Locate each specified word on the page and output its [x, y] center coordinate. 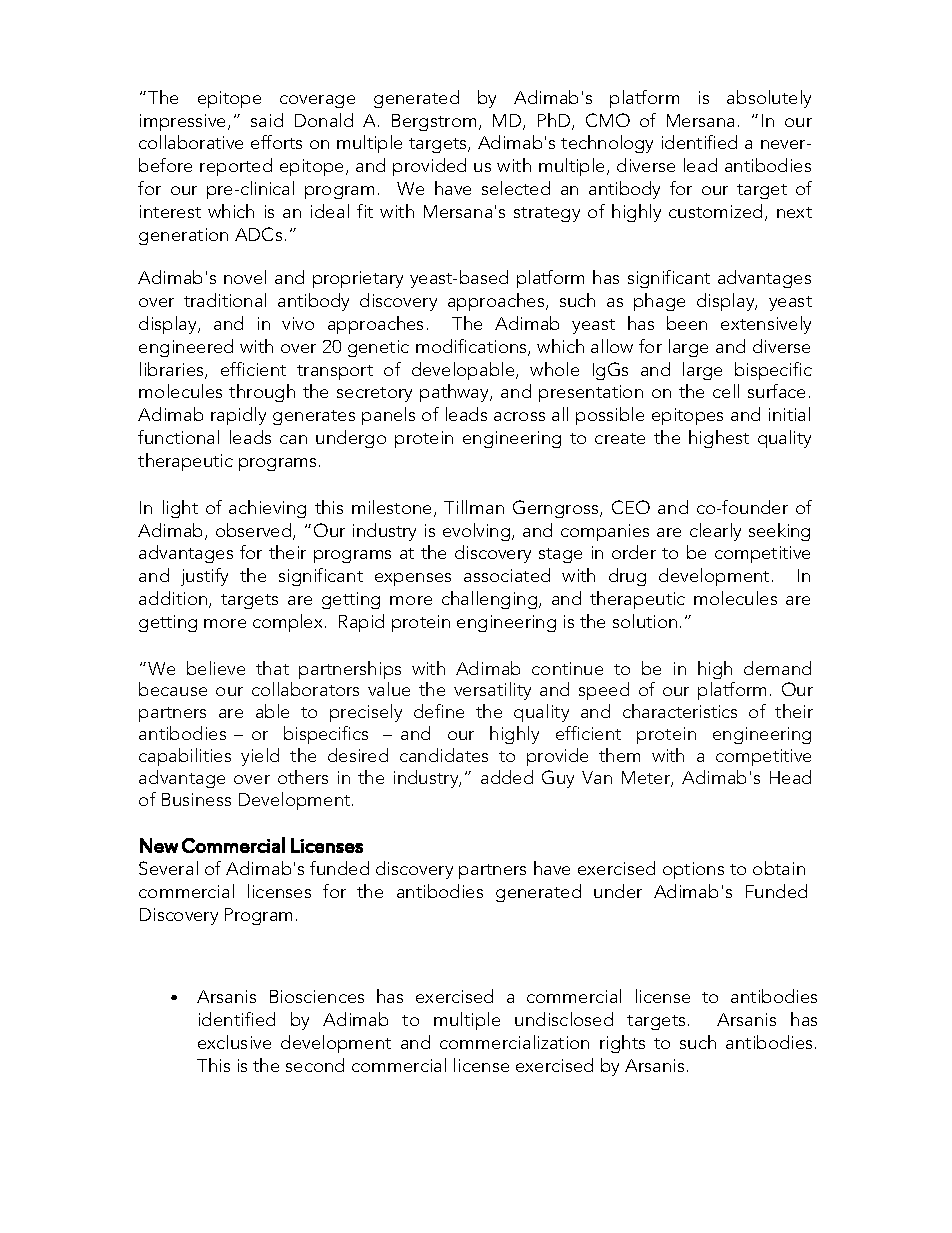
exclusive [234, 1042]
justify [204, 577]
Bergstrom [434, 122]
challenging [491, 600]
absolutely [769, 99]
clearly [715, 532]
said [267, 120]
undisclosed [564, 1019]
